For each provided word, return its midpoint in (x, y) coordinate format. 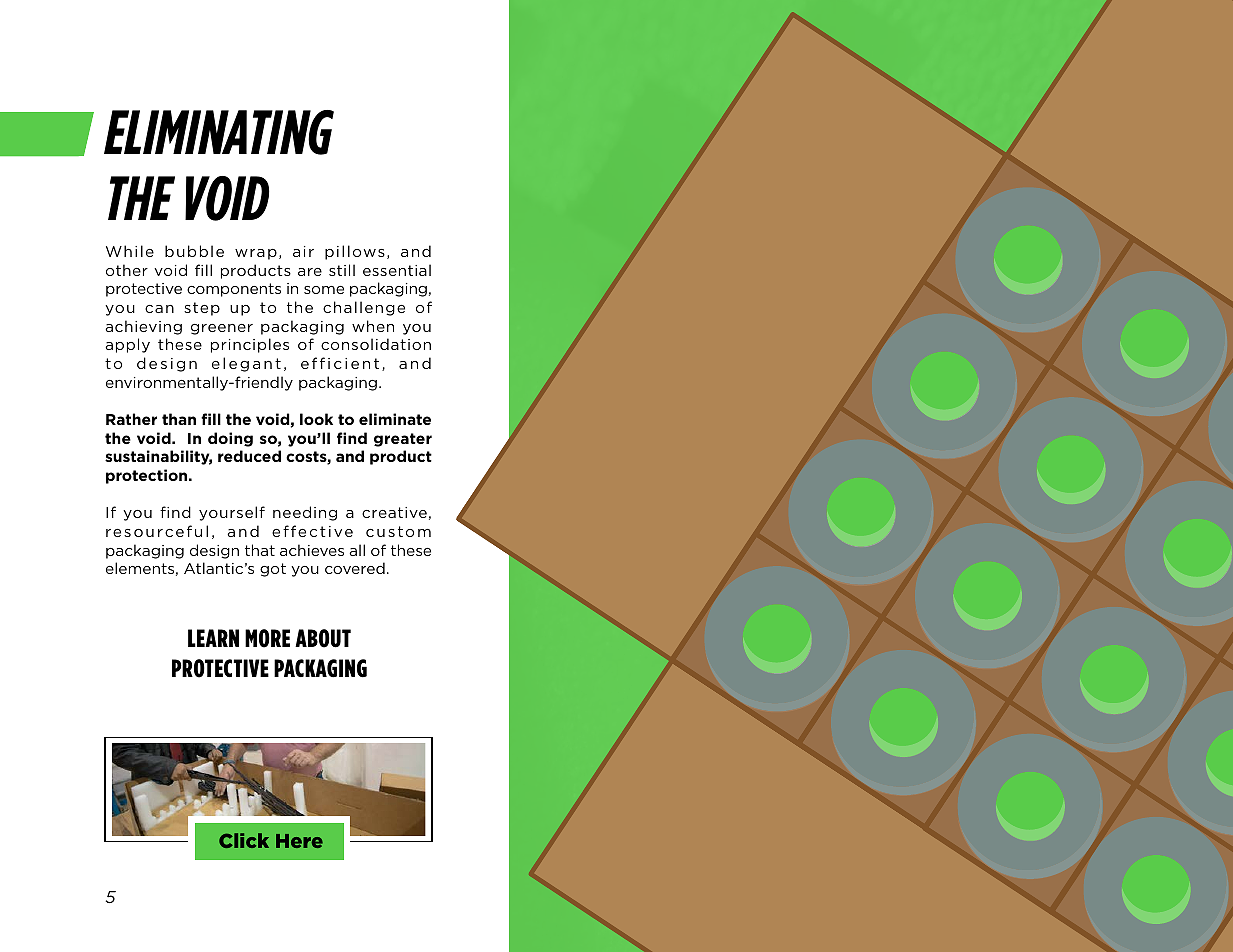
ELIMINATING (219, 132)
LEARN (213, 638)
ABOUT (323, 638)
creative (394, 512)
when (373, 326)
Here (299, 841)
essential (397, 270)
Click (244, 840)
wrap (256, 254)
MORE (267, 638)
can (159, 309)
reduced (249, 456)
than (179, 419)
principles (250, 345)
